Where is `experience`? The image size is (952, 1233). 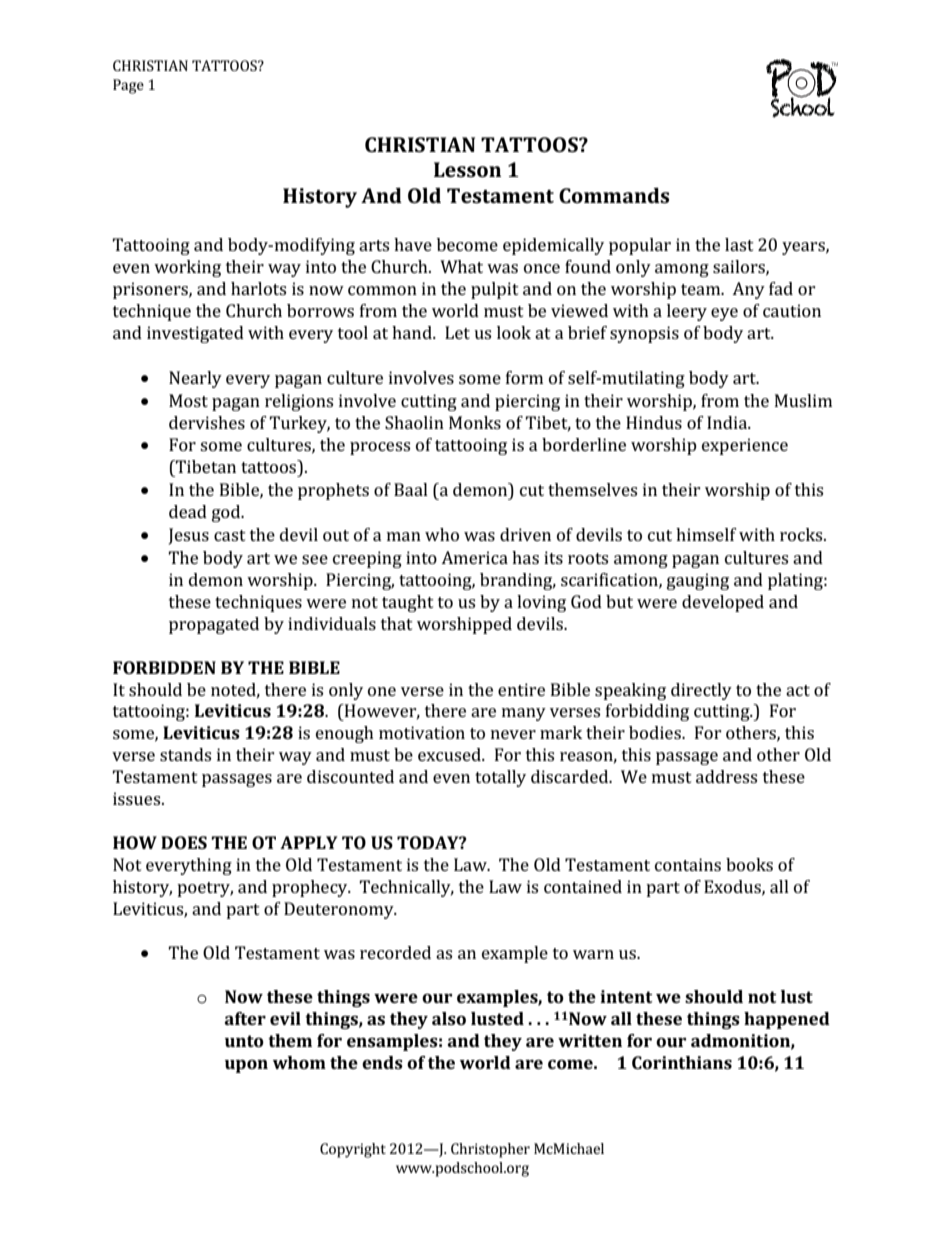 experience is located at coordinates (745, 446).
